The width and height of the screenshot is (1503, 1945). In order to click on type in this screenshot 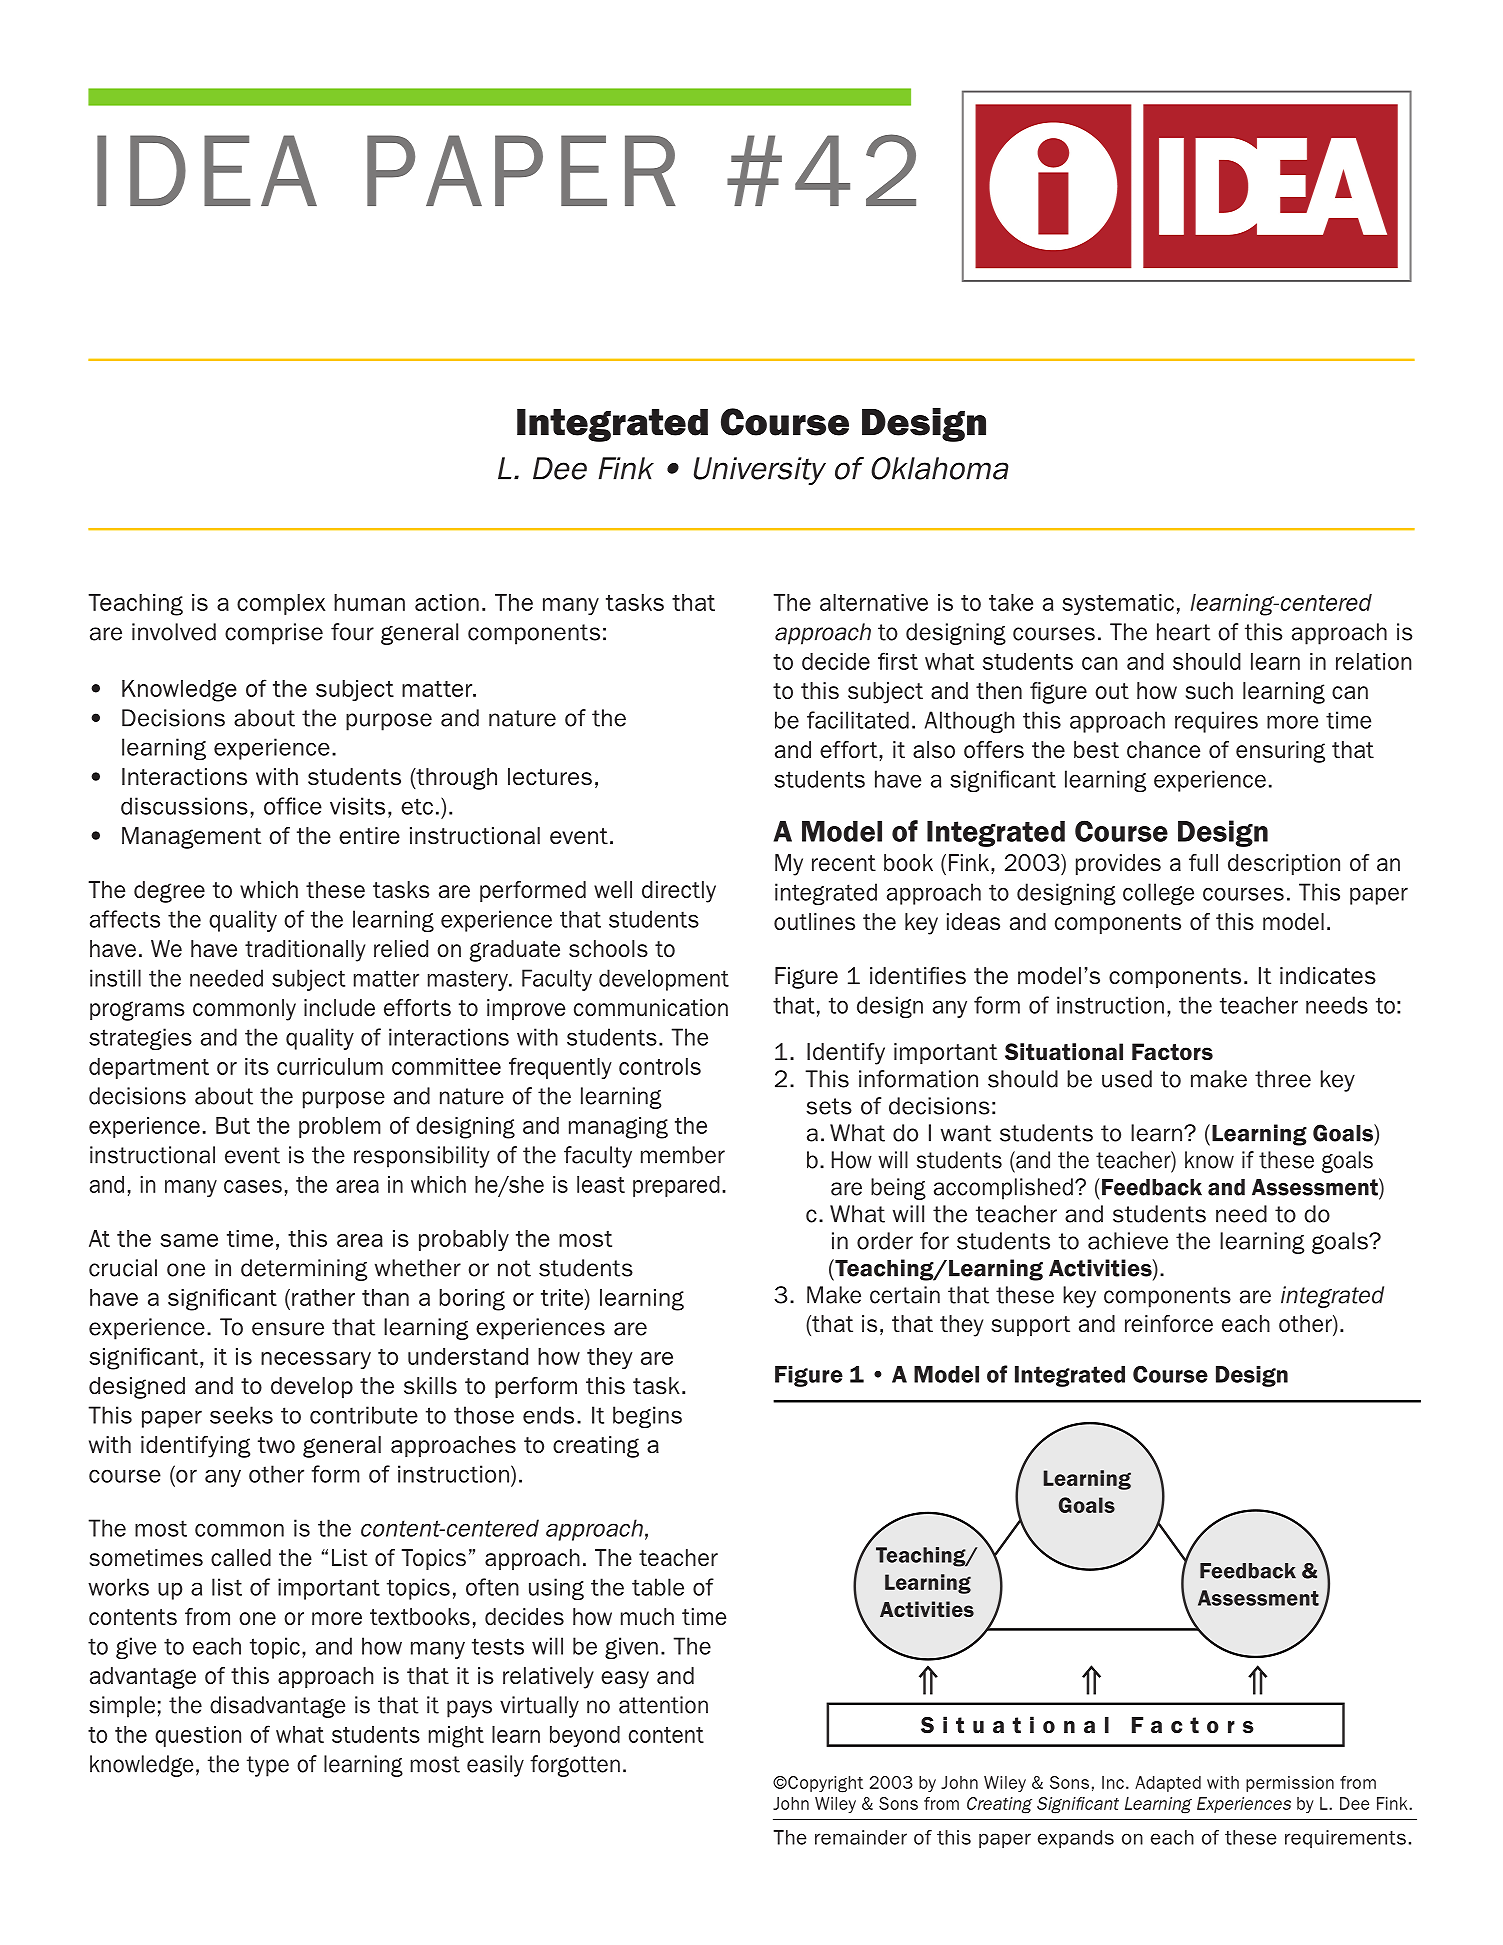, I will do `click(268, 1766)`.
